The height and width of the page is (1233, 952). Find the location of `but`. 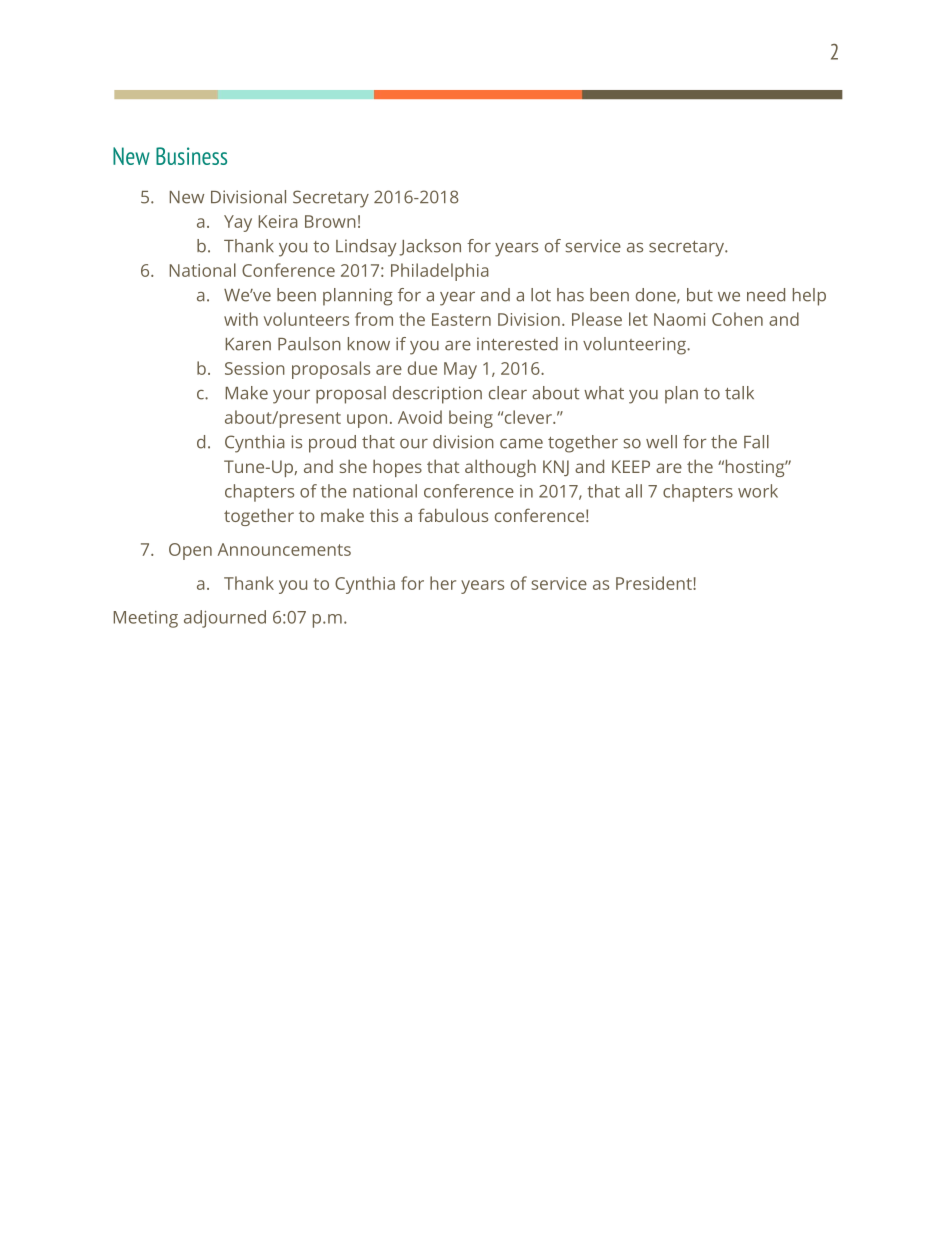

but is located at coordinates (700, 295).
